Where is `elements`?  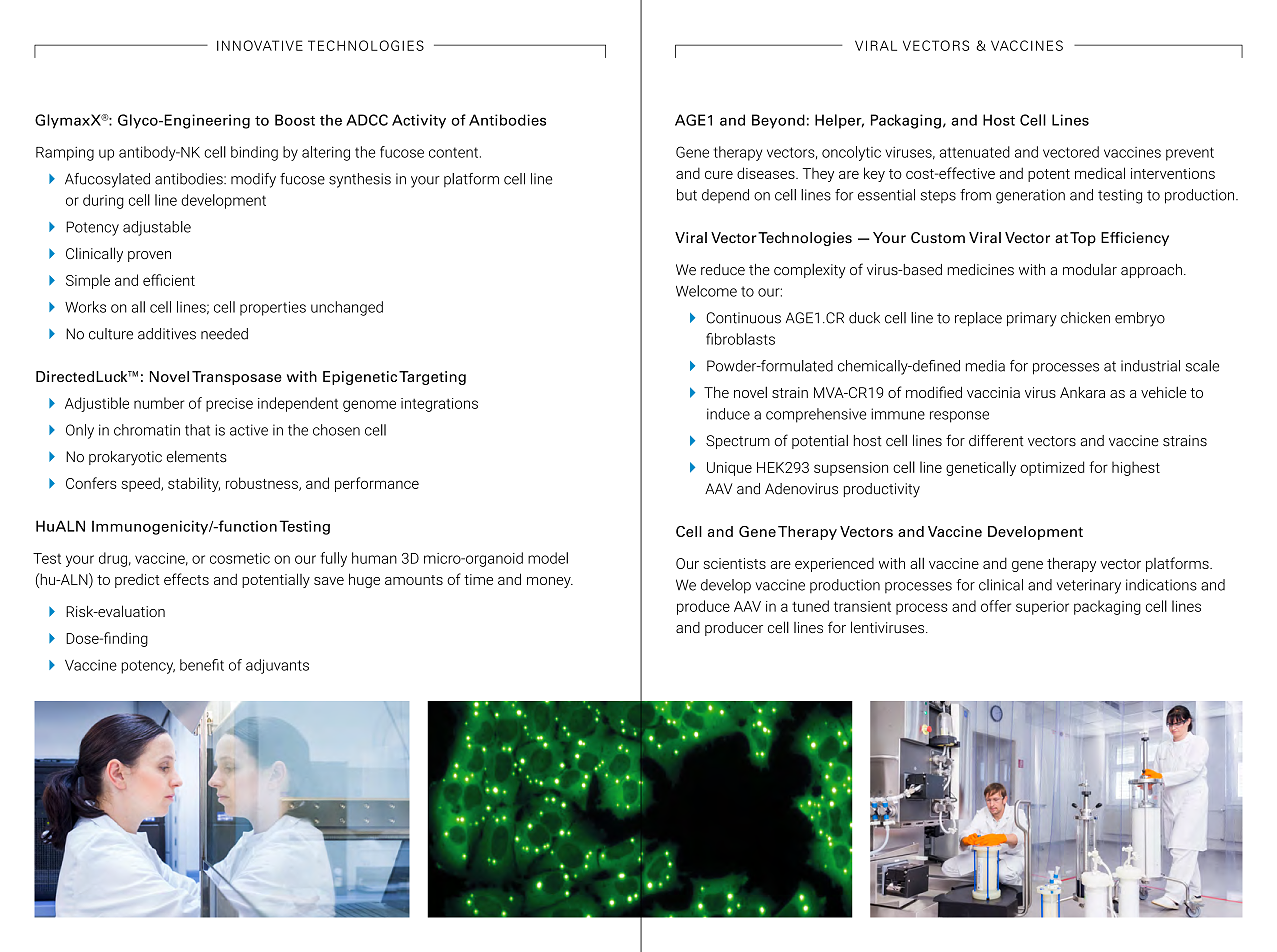
elements is located at coordinates (197, 457).
